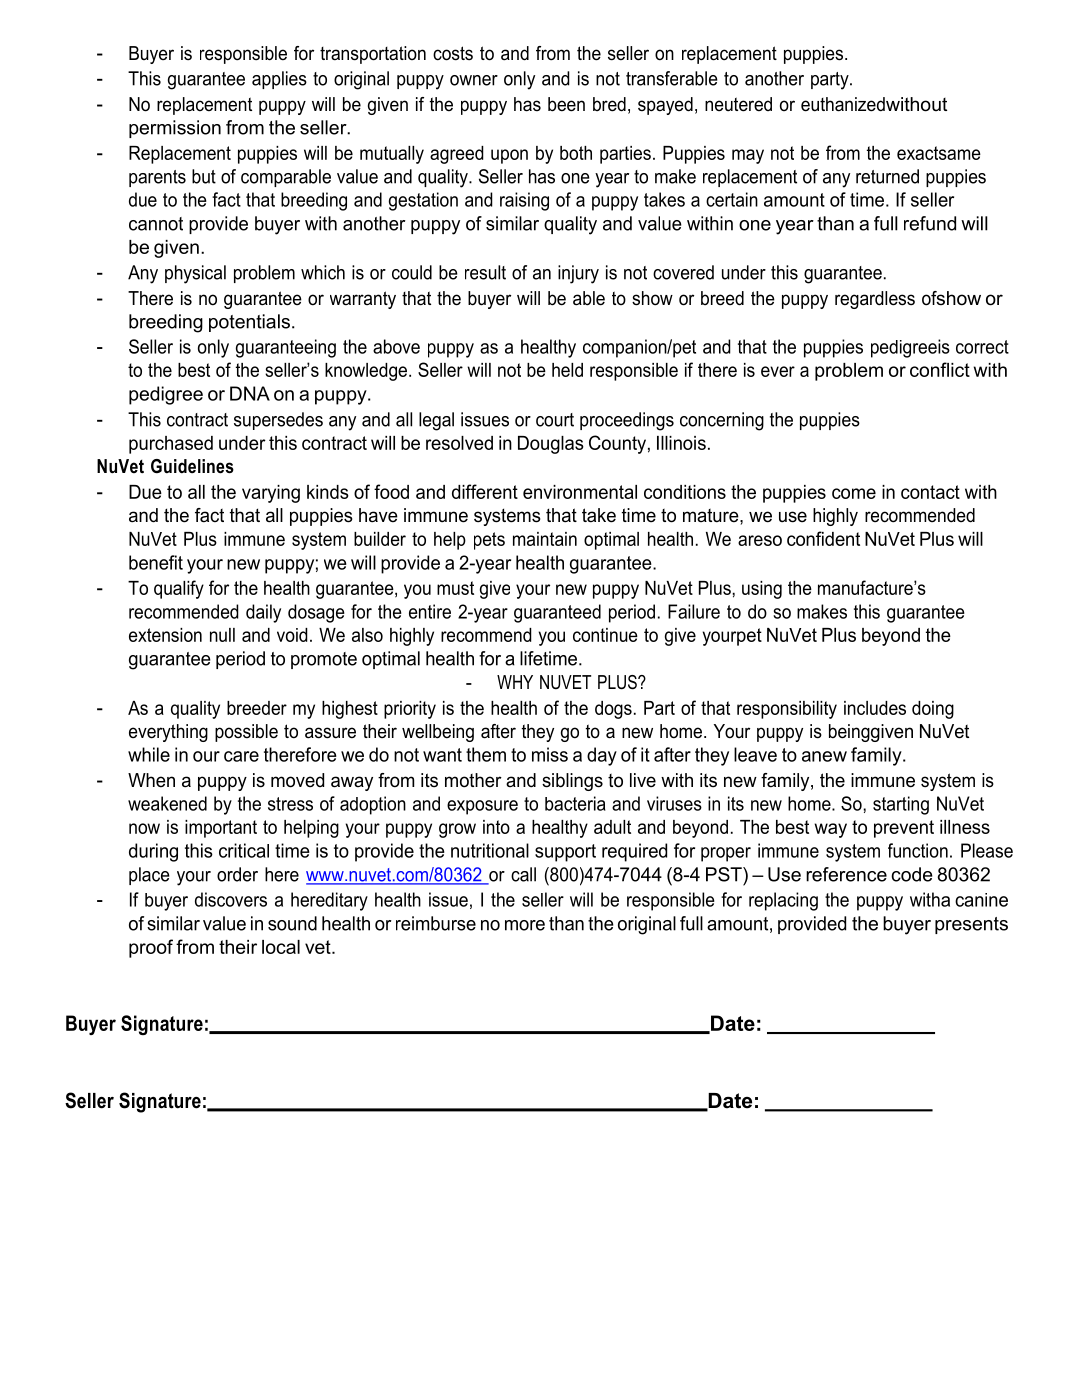 Image resolution: width=1077 pixels, height=1394 pixels. I want to click on daily, so click(263, 613).
